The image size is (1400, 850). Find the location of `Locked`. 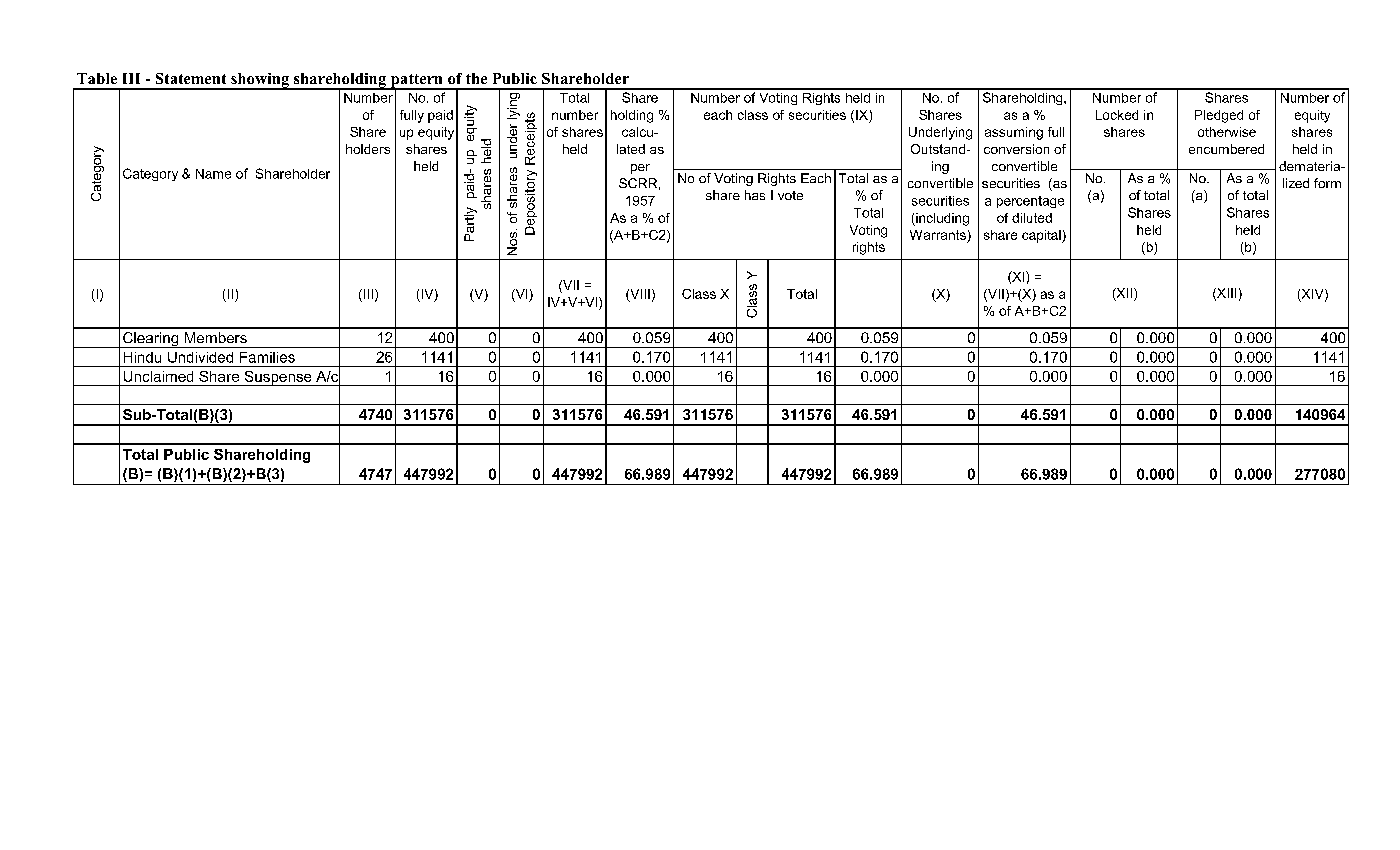

Locked is located at coordinates (1117, 115).
